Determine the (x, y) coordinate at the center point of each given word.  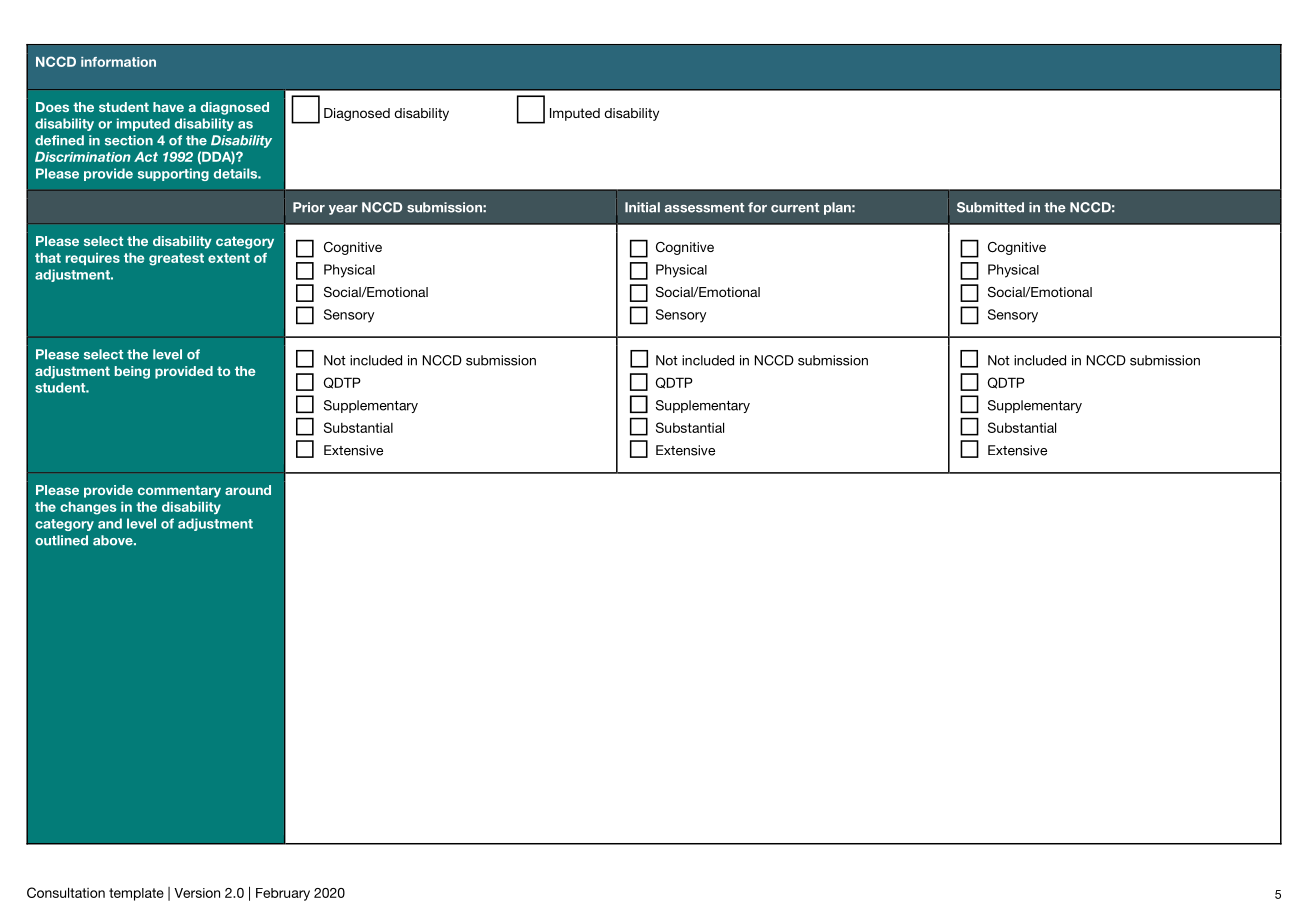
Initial (642, 207)
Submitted (990, 207)
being (132, 372)
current (795, 208)
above (114, 540)
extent (229, 258)
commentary (179, 491)
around (248, 490)
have (168, 107)
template (136, 894)
